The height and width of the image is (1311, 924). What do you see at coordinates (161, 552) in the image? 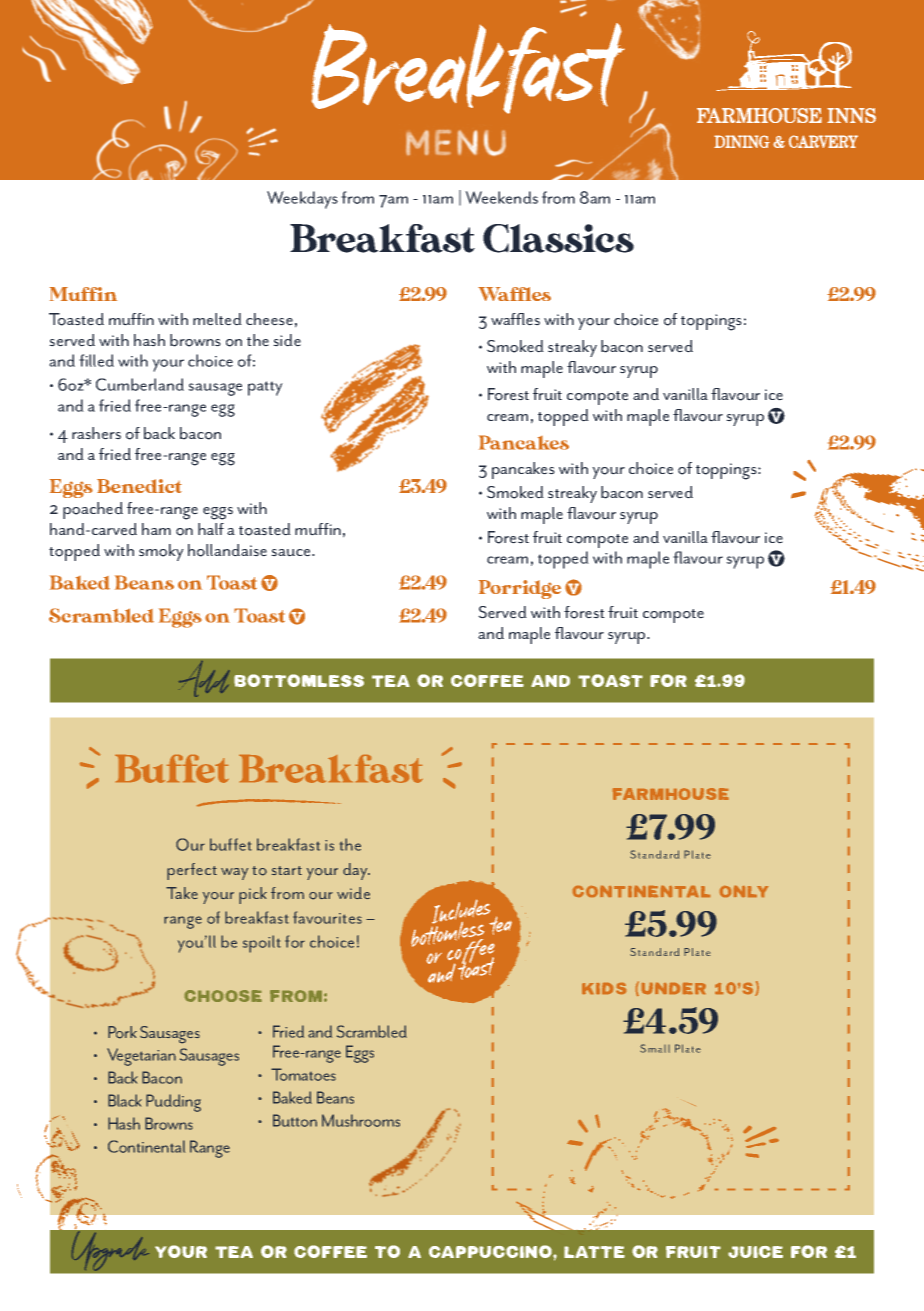
I see `smoky` at bounding box center [161, 552].
